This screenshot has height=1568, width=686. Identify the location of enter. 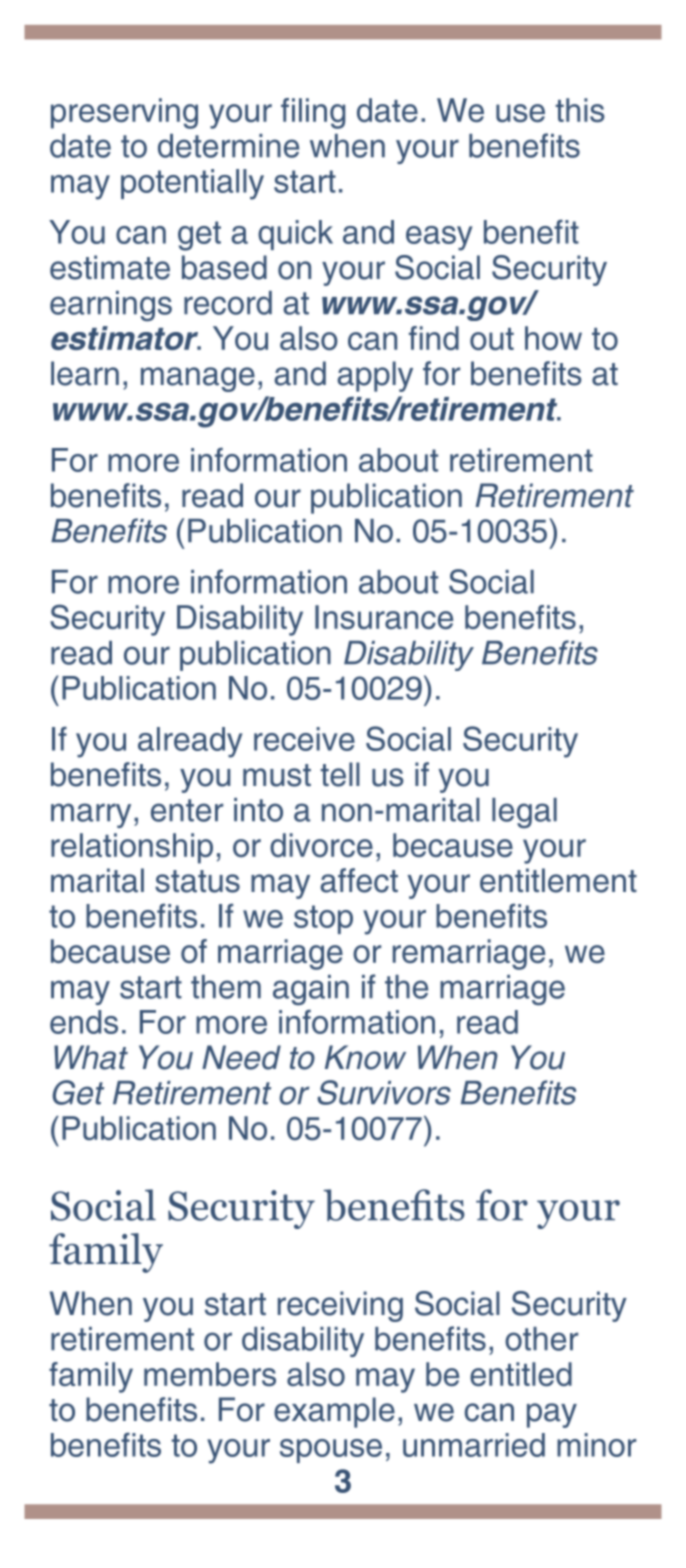
(187, 810).
